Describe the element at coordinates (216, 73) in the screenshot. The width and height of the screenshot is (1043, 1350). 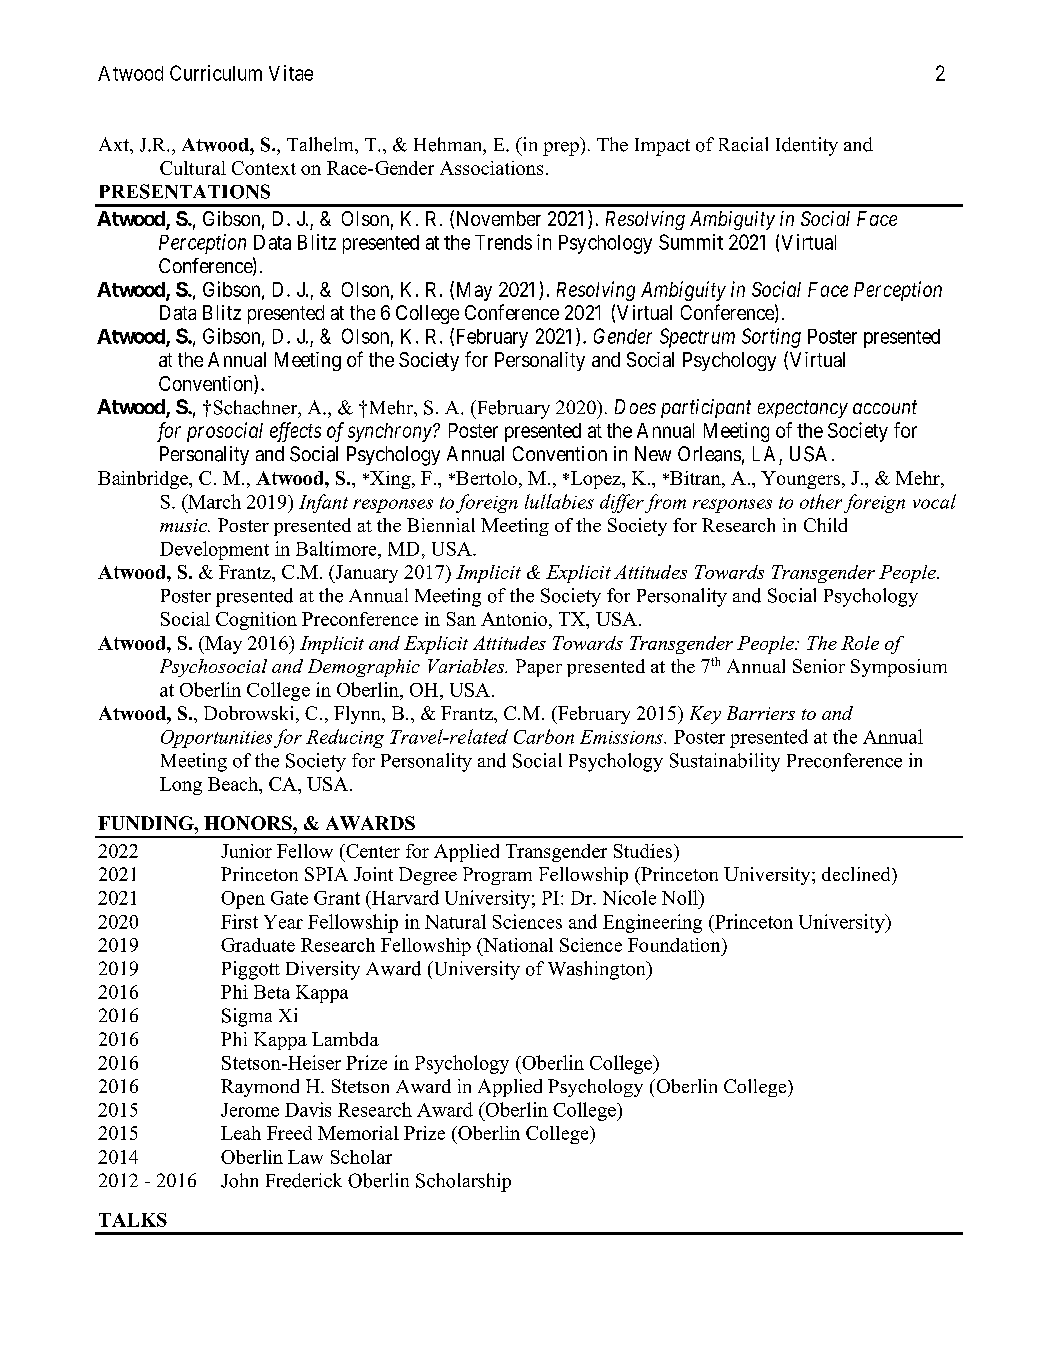
I see `Curriculum` at that location.
